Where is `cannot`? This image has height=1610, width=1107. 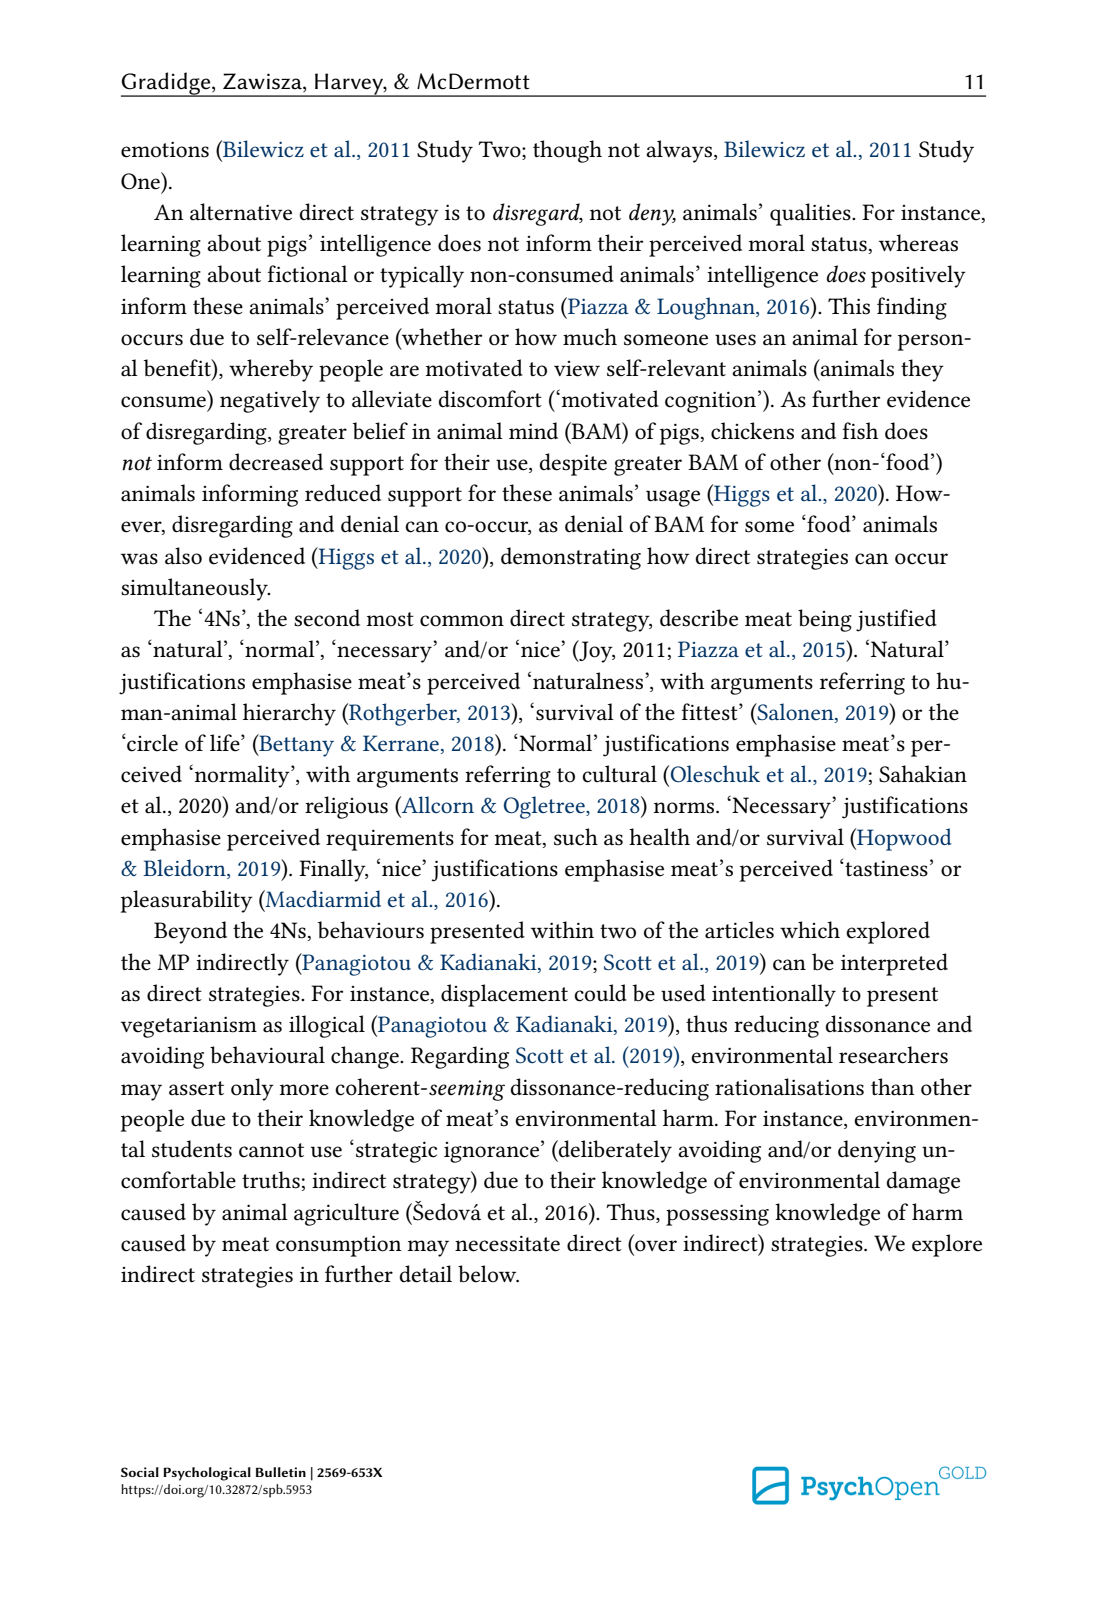 cannot is located at coordinates (271, 1150).
